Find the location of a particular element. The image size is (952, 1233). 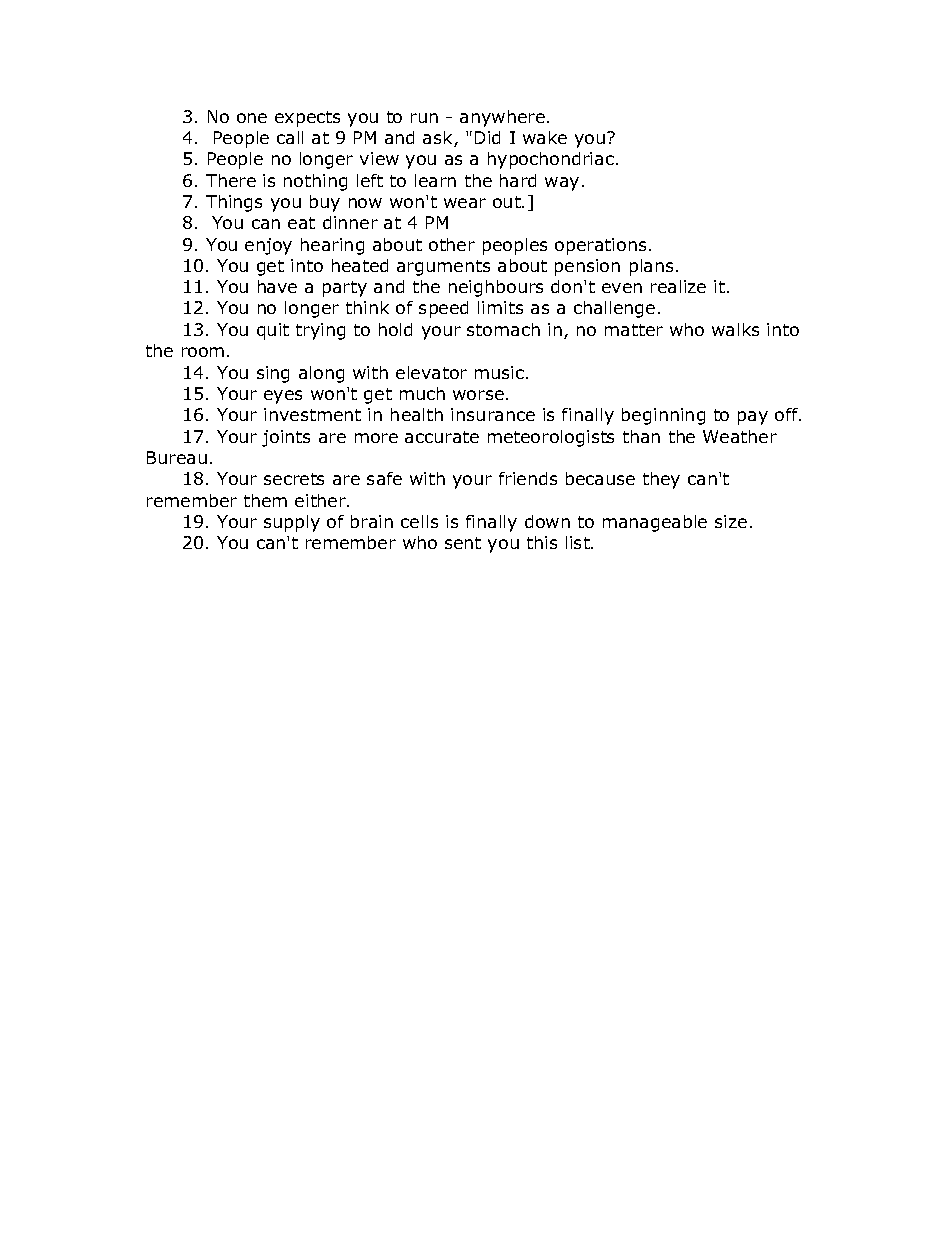

Did is located at coordinates (487, 137).
